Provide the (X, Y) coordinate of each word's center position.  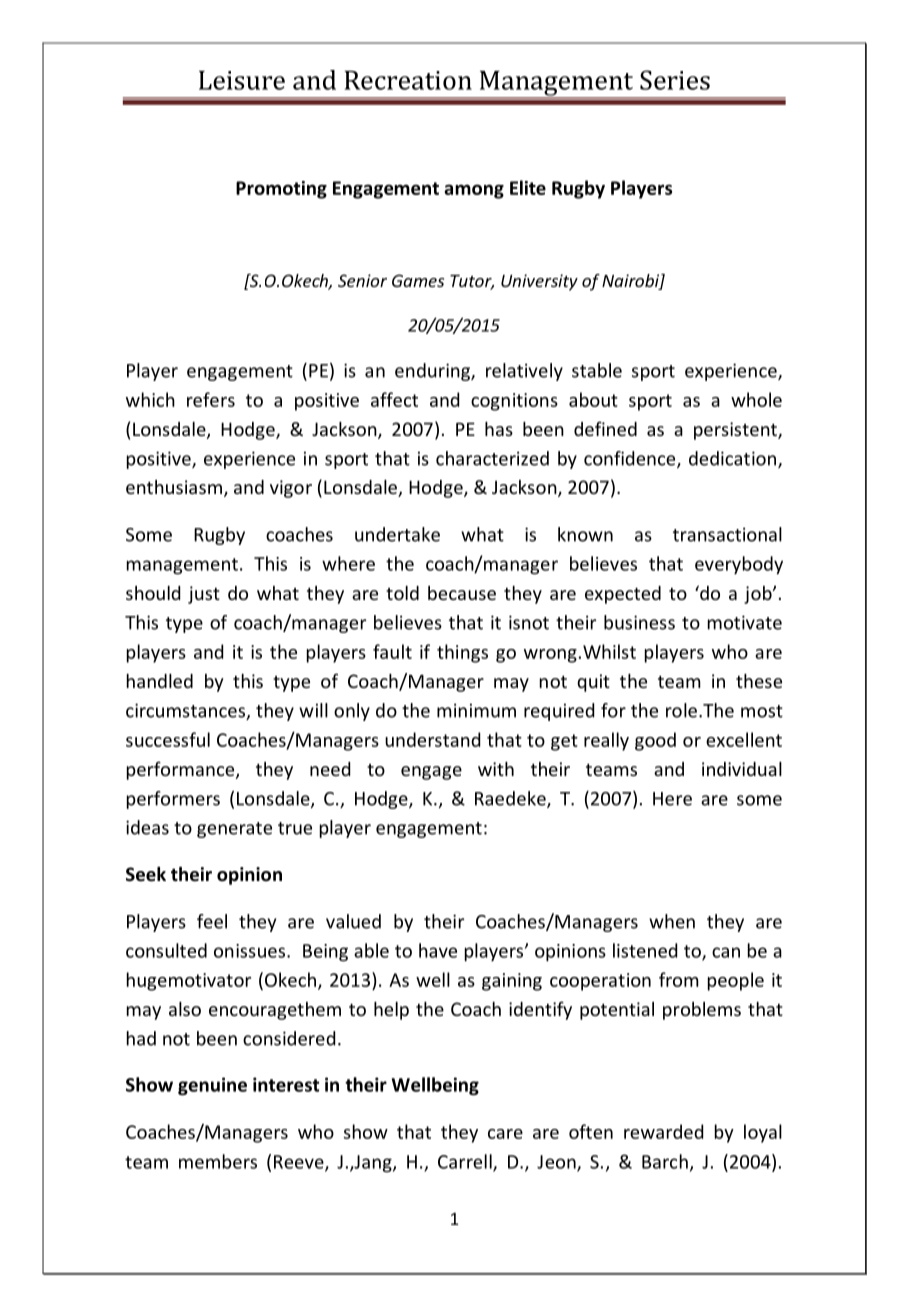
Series (675, 80)
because (462, 593)
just (204, 595)
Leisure (242, 80)
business (639, 622)
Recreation (408, 80)
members (218, 1161)
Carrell (466, 1162)
